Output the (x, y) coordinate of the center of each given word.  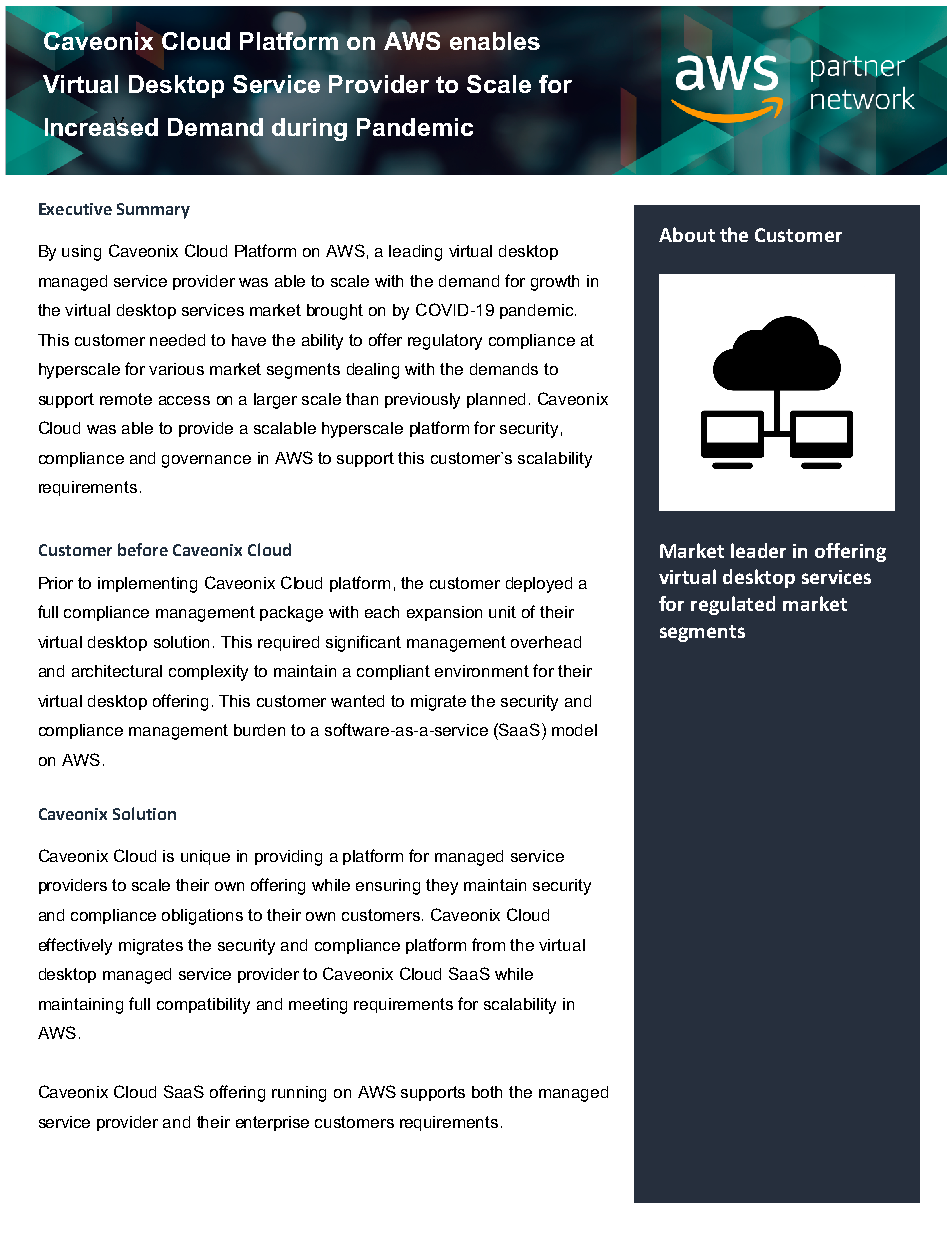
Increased (101, 126)
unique (205, 857)
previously (422, 401)
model (574, 730)
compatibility (203, 1006)
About (687, 234)
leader (758, 550)
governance (206, 461)
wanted (357, 701)
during (309, 129)
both (487, 1092)
